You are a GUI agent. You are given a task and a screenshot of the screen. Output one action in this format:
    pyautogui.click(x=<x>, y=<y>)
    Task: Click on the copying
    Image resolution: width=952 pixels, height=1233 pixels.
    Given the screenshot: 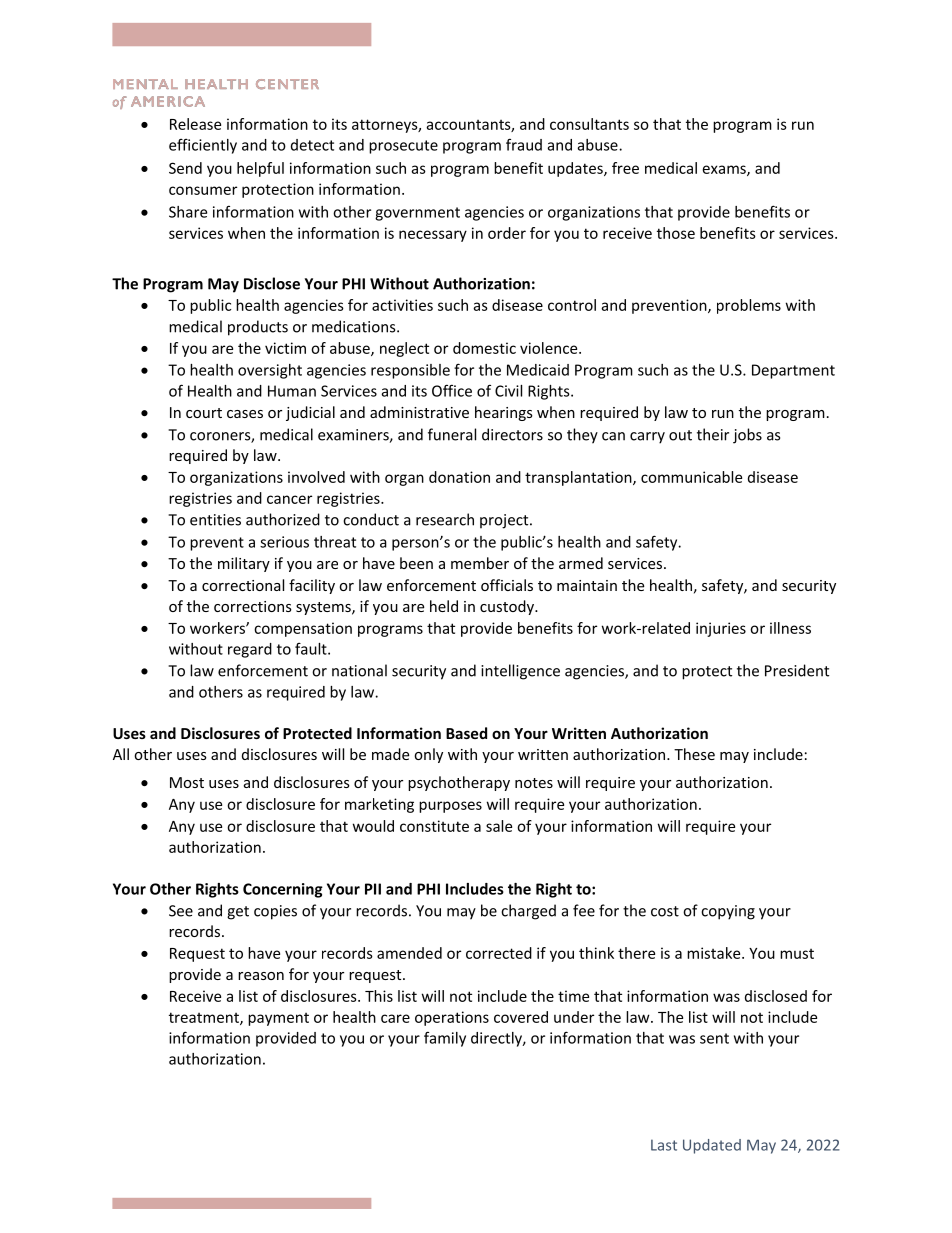 What is the action you would take?
    pyautogui.click(x=728, y=912)
